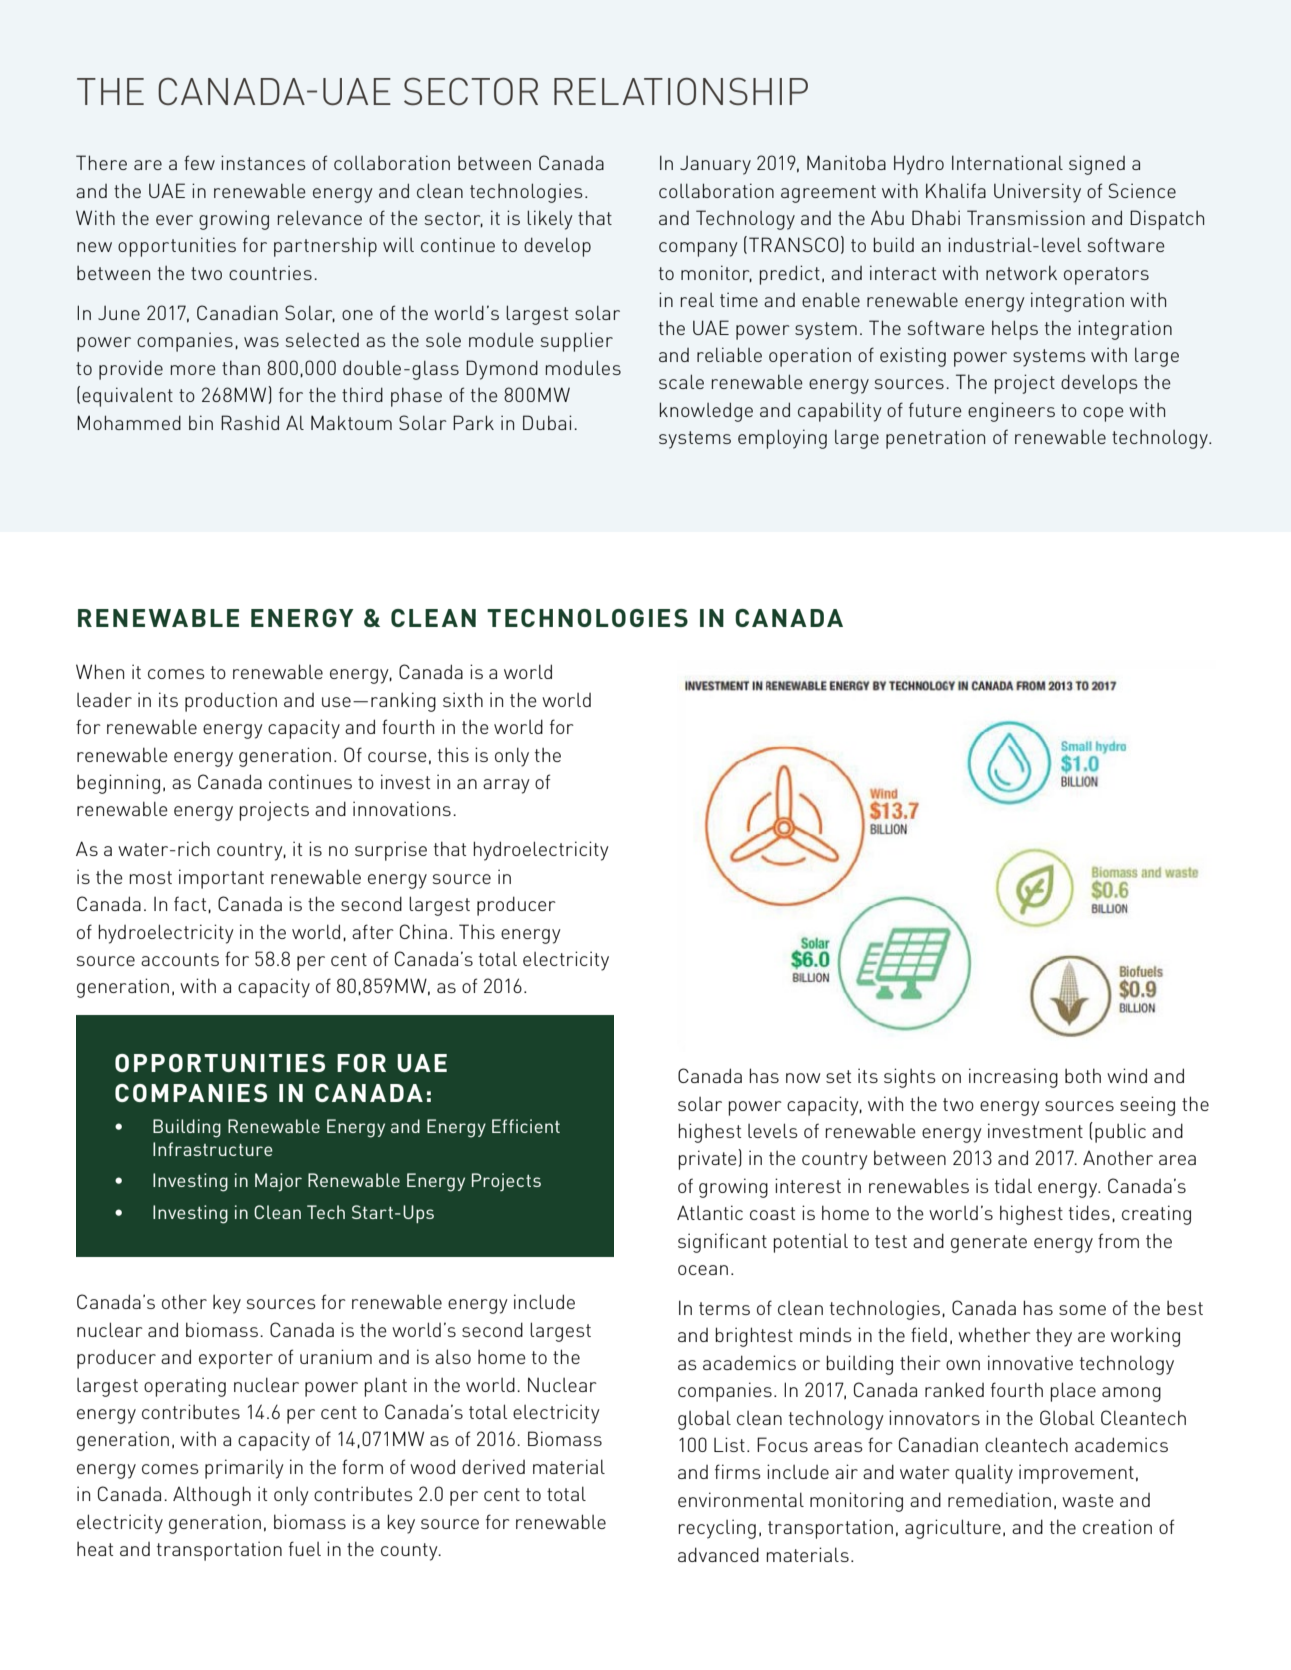  What do you see at coordinates (402, 808) in the page?
I see `innovations` at bounding box center [402, 808].
